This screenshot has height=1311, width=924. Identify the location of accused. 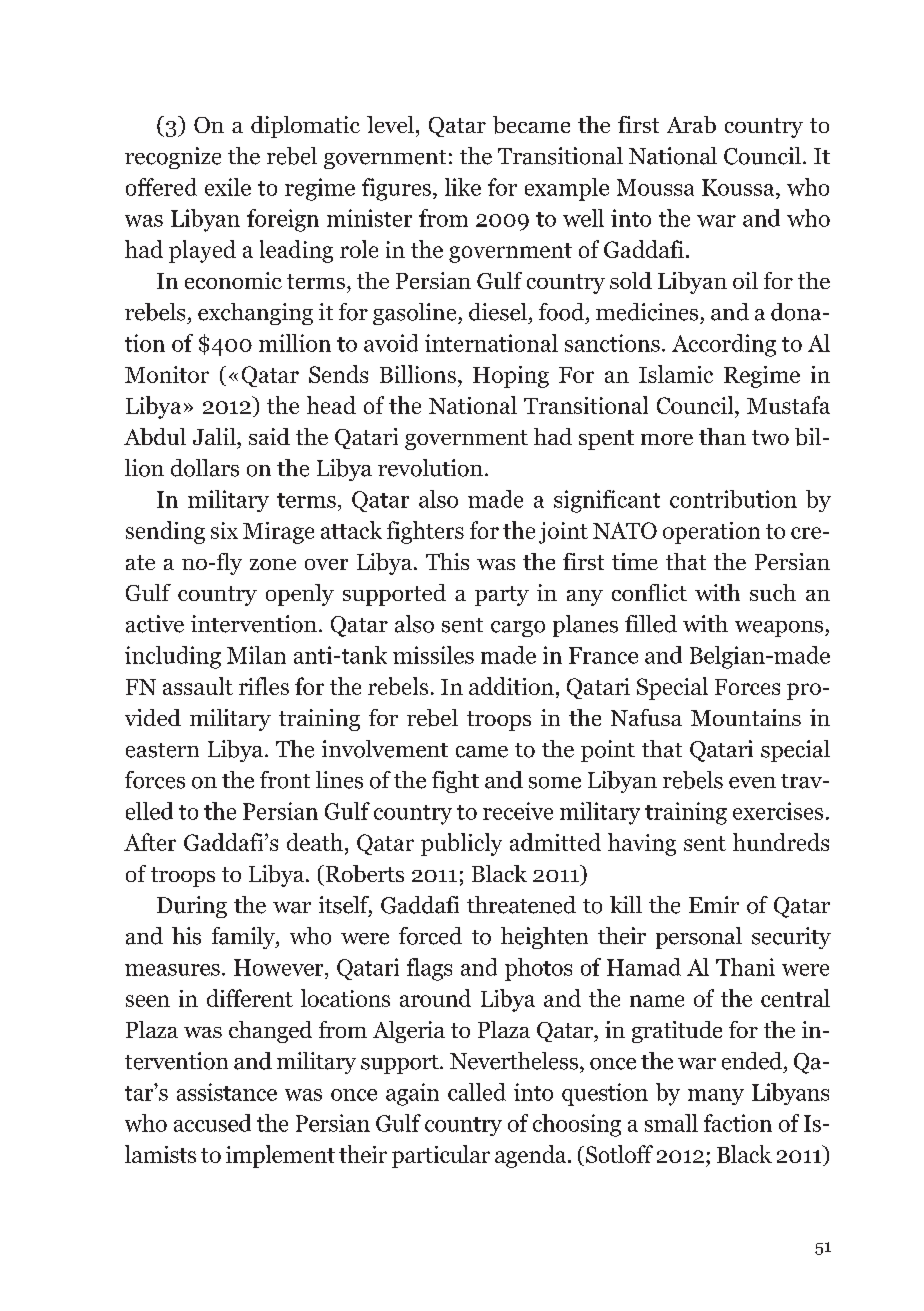
(212, 1123).
